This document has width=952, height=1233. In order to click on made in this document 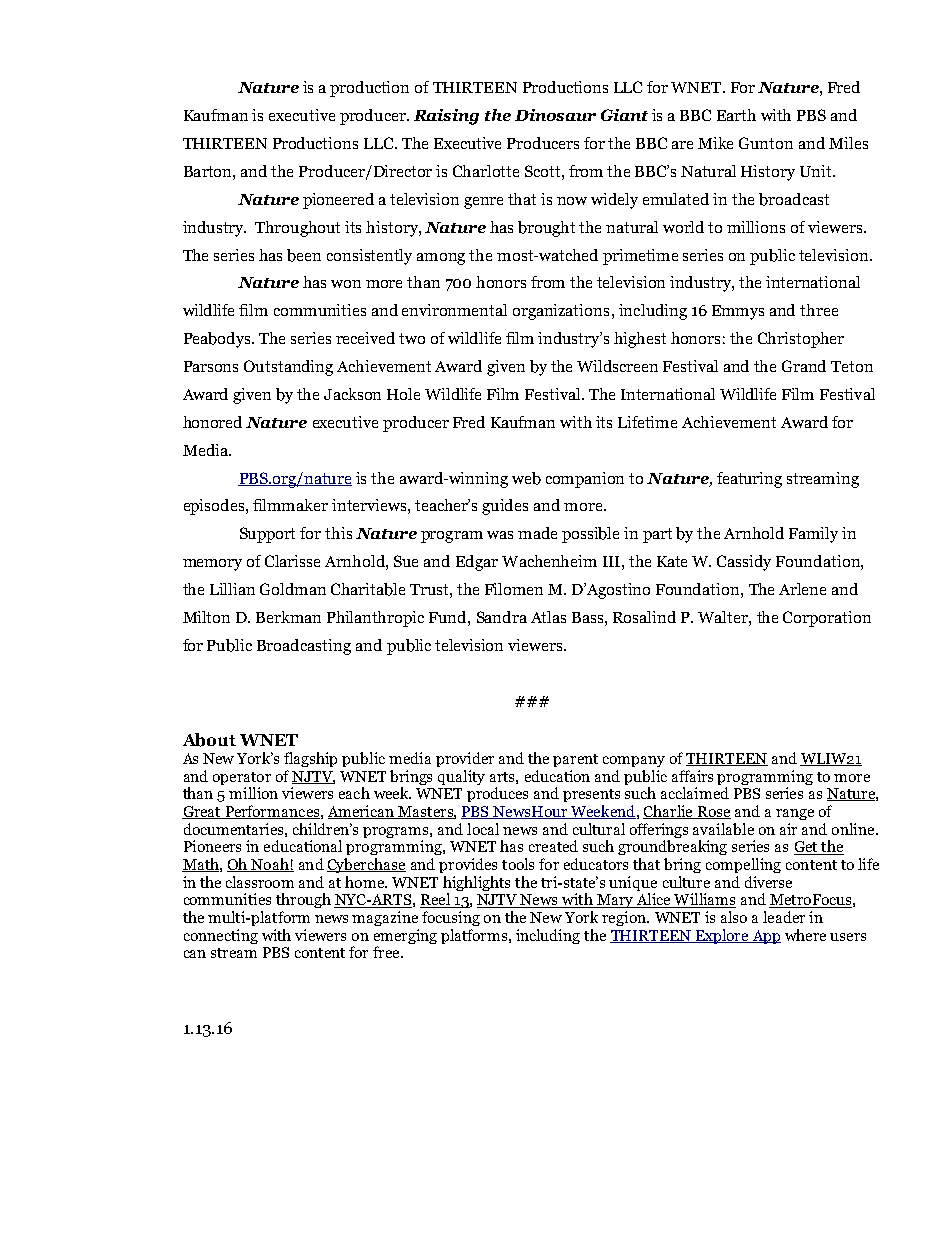, I will do `click(537, 533)`.
